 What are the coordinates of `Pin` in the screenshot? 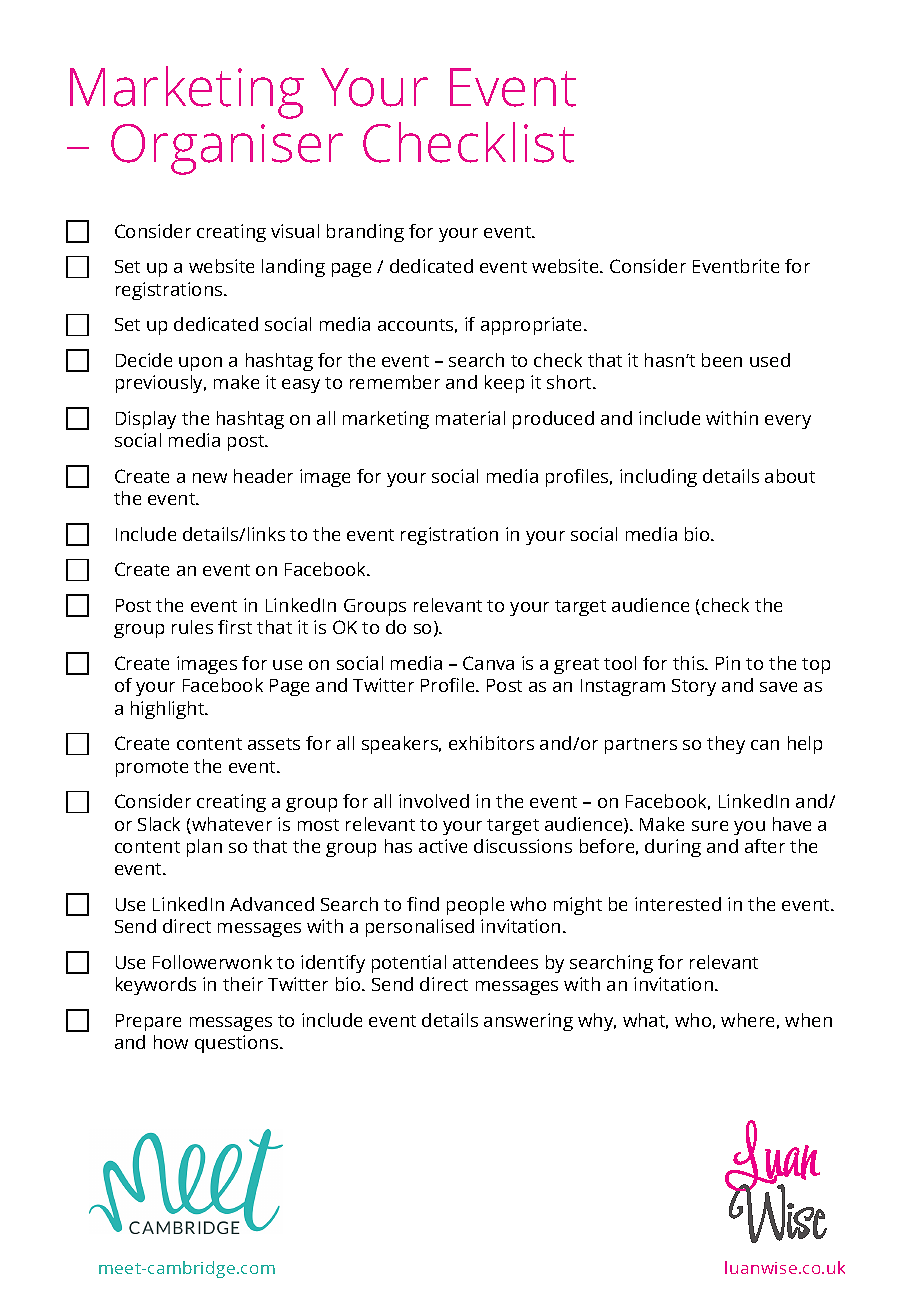 It's located at (728, 663).
